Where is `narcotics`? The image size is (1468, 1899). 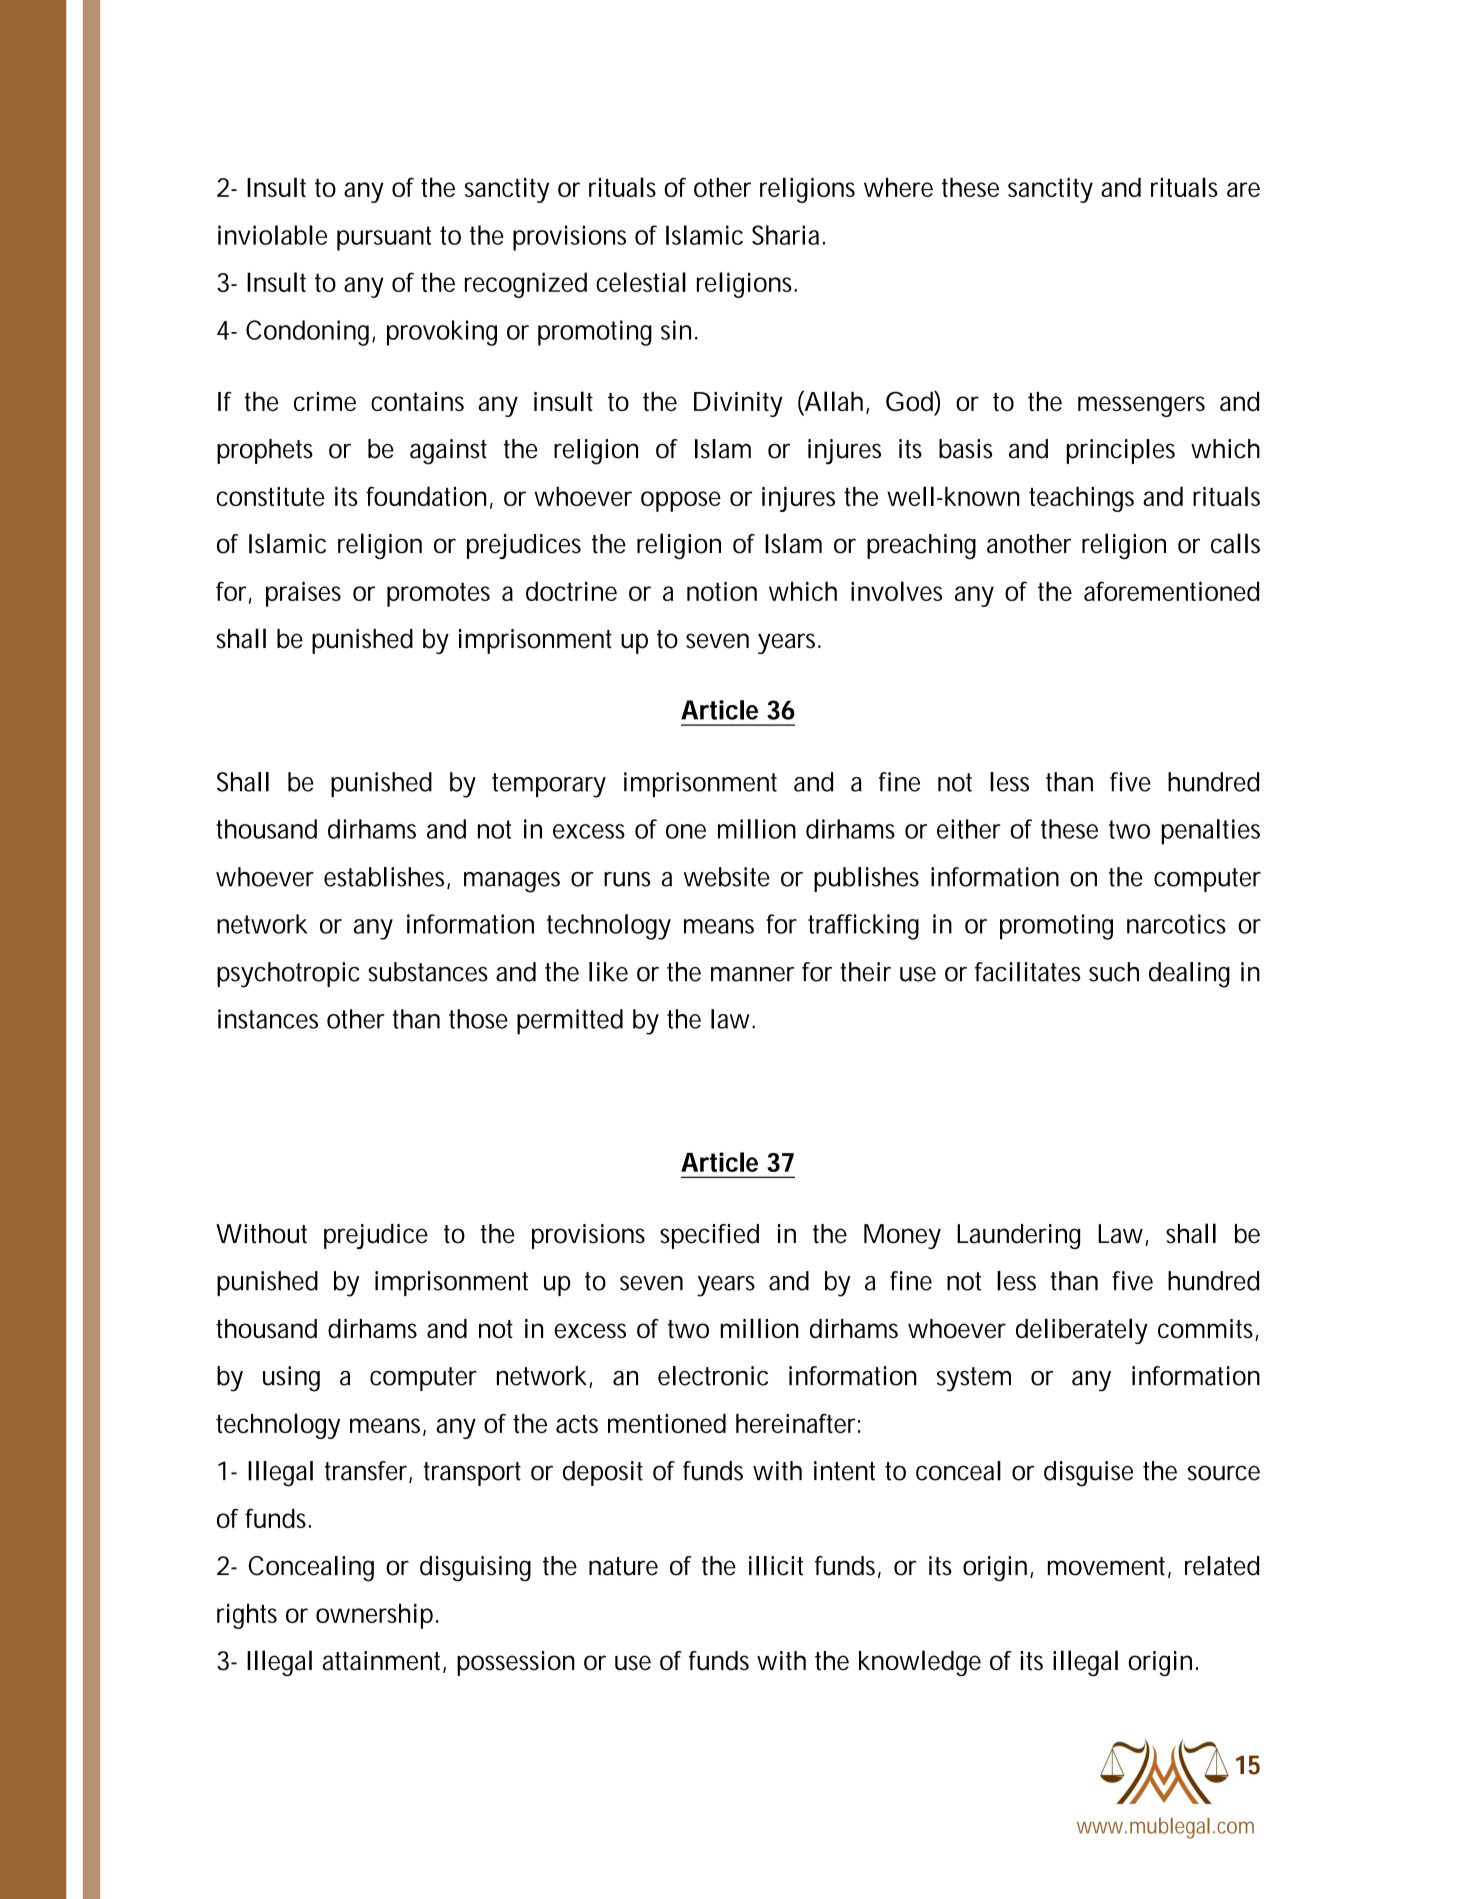 narcotics is located at coordinates (1176, 924).
